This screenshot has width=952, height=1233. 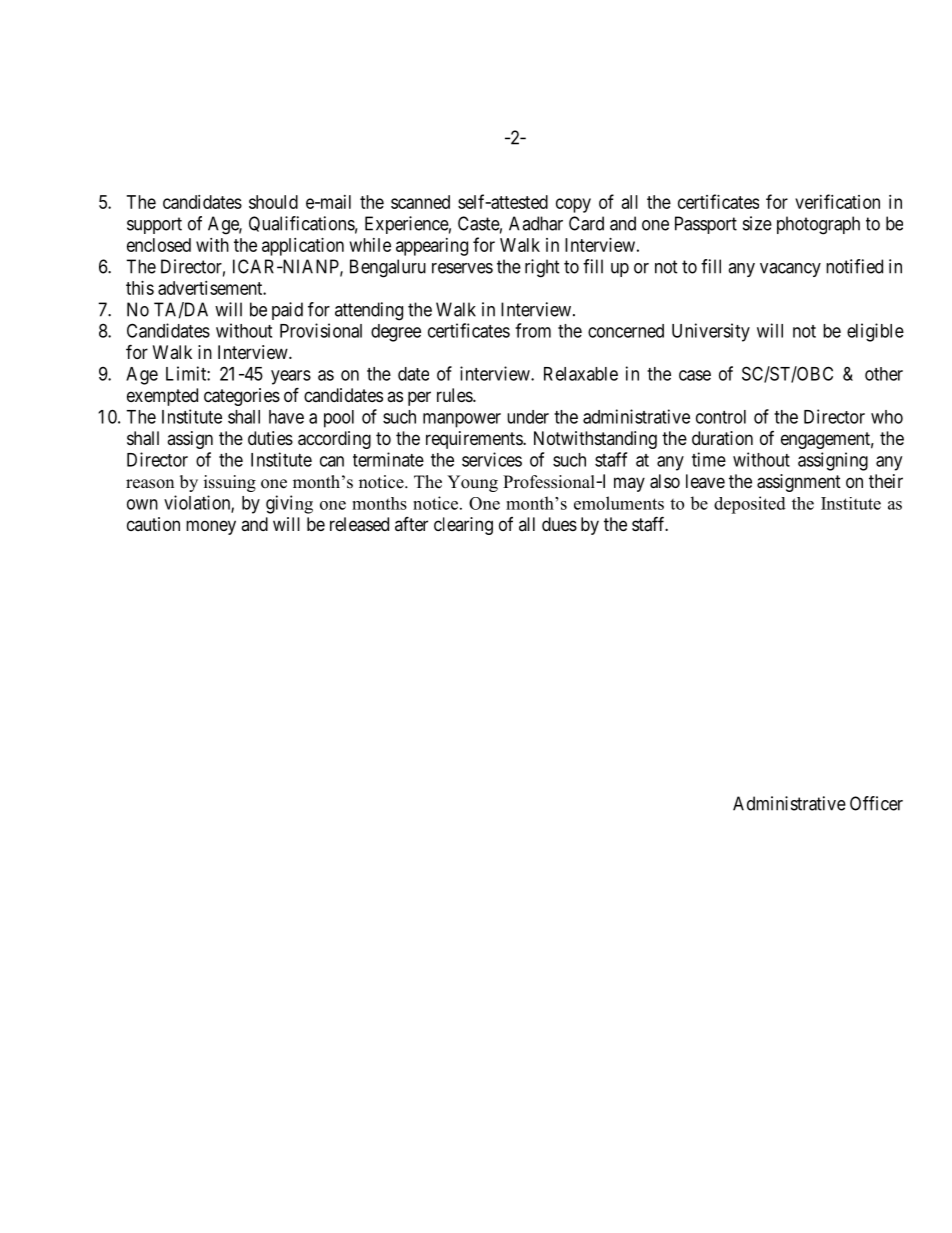 I want to click on Aadhar, so click(x=536, y=223).
